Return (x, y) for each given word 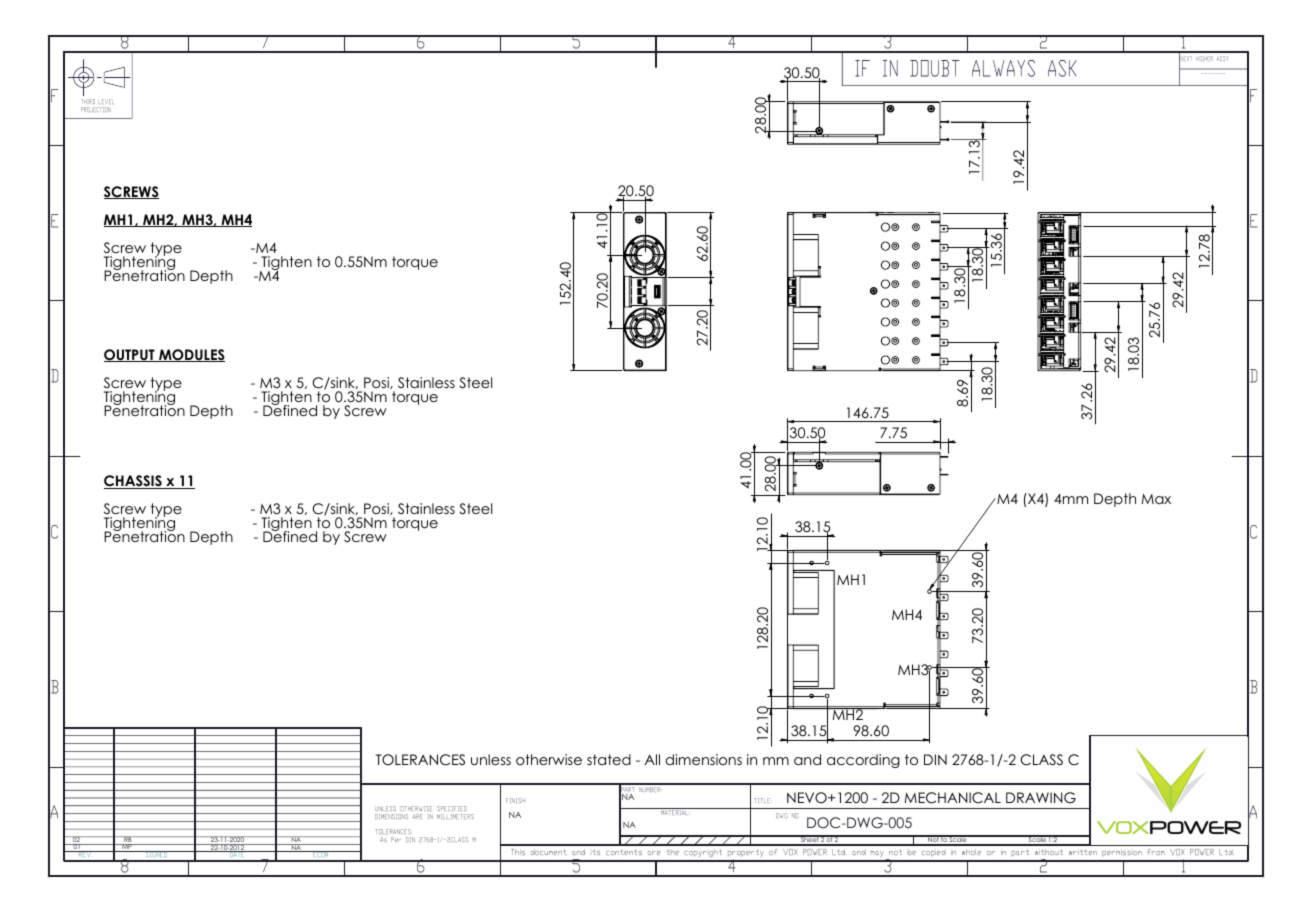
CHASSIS (134, 482)
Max (1156, 499)
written (1083, 852)
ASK (1062, 68)
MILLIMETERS (455, 816)
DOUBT (935, 68)
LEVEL (107, 101)
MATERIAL (673, 812)
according (863, 761)
